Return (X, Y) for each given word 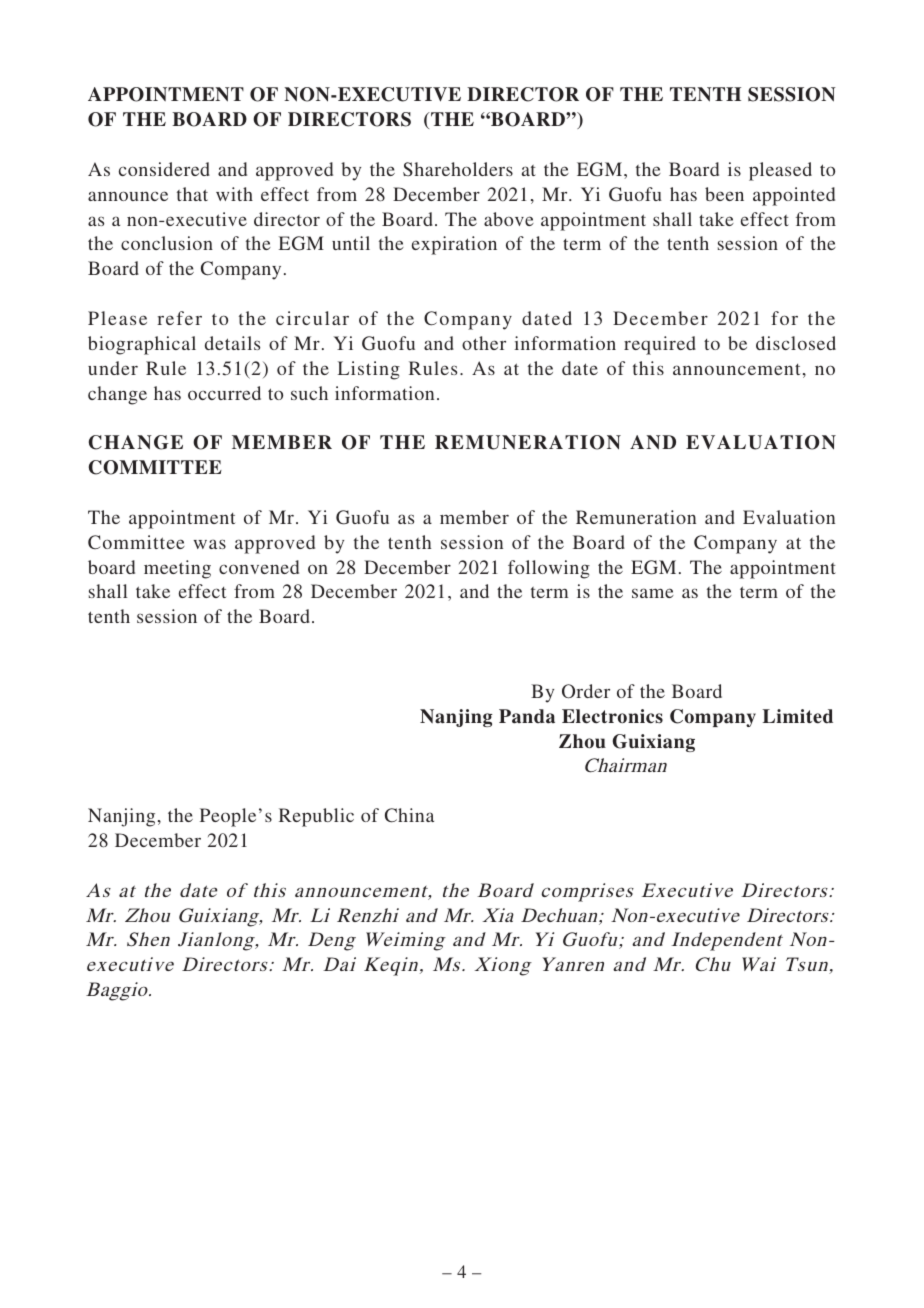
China (409, 815)
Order (586, 691)
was (210, 544)
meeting (177, 569)
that (192, 194)
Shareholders (458, 169)
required (660, 345)
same (653, 593)
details (232, 343)
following (549, 569)
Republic (316, 817)
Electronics (612, 716)
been (724, 194)
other (484, 343)
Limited (798, 716)
